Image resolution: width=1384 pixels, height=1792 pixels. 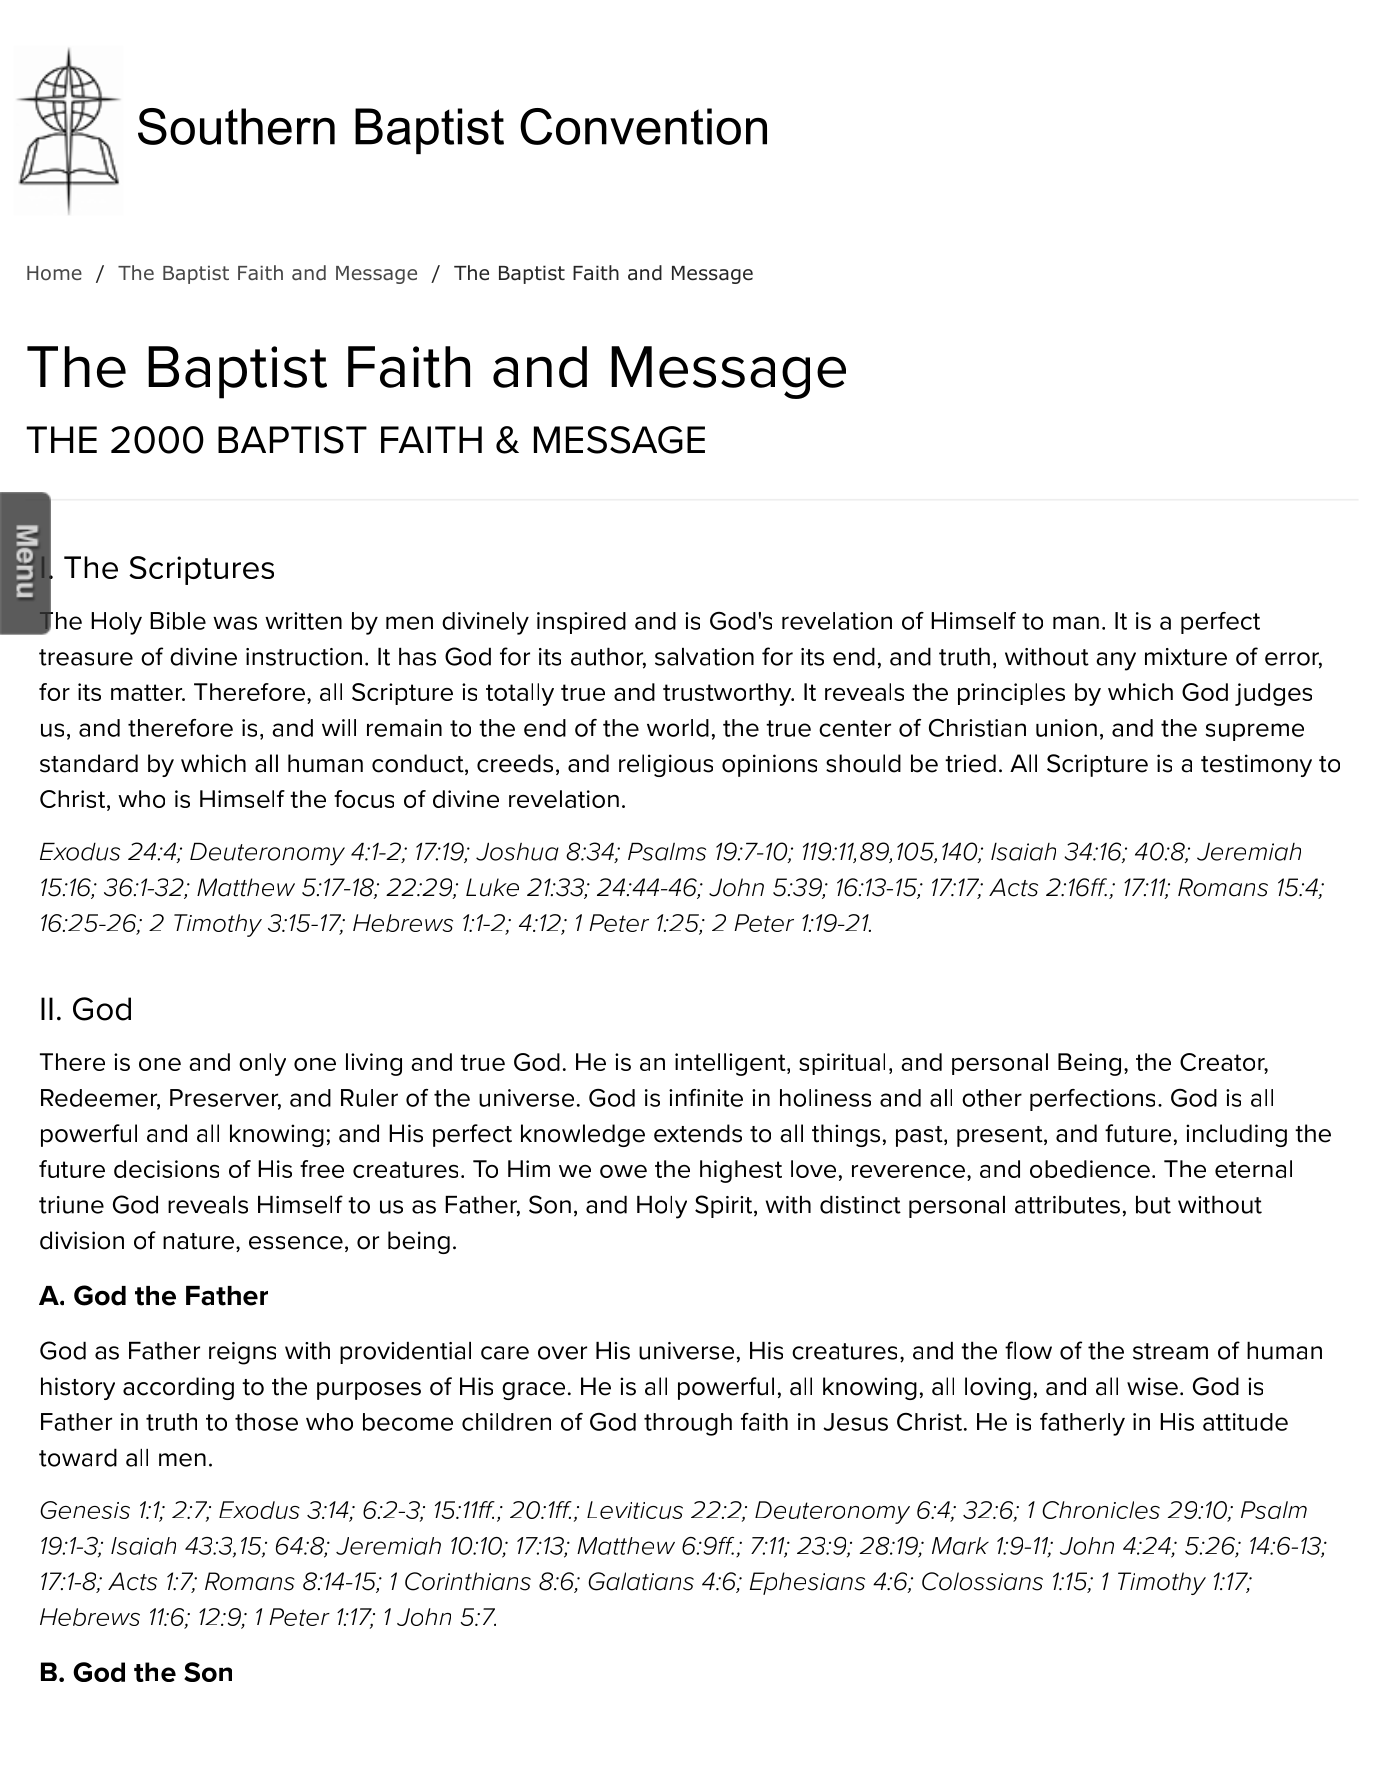 I want to click on any, so click(x=1116, y=661).
